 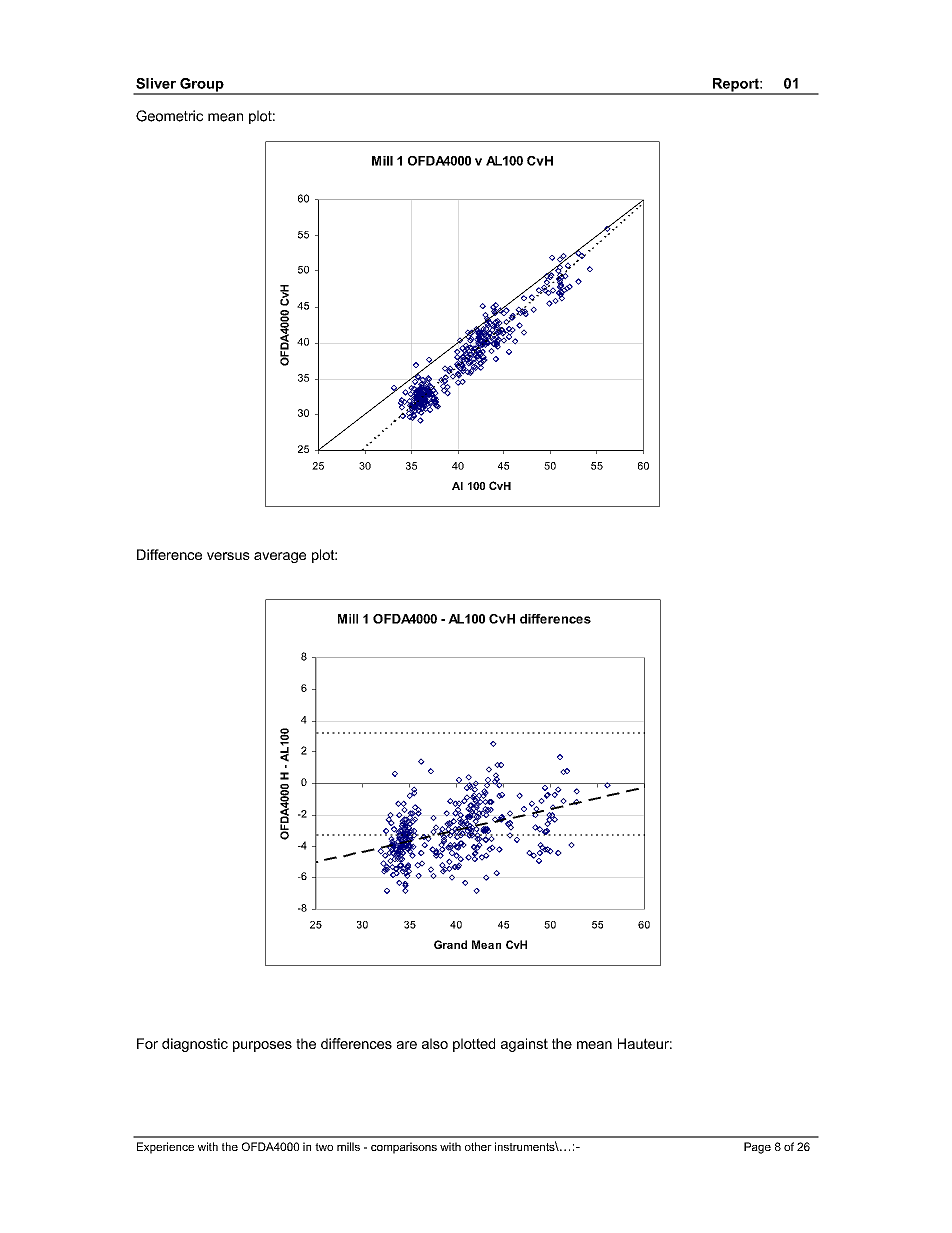 What do you see at coordinates (147, 1043) in the screenshot?
I see `For` at bounding box center [147, 1043].
